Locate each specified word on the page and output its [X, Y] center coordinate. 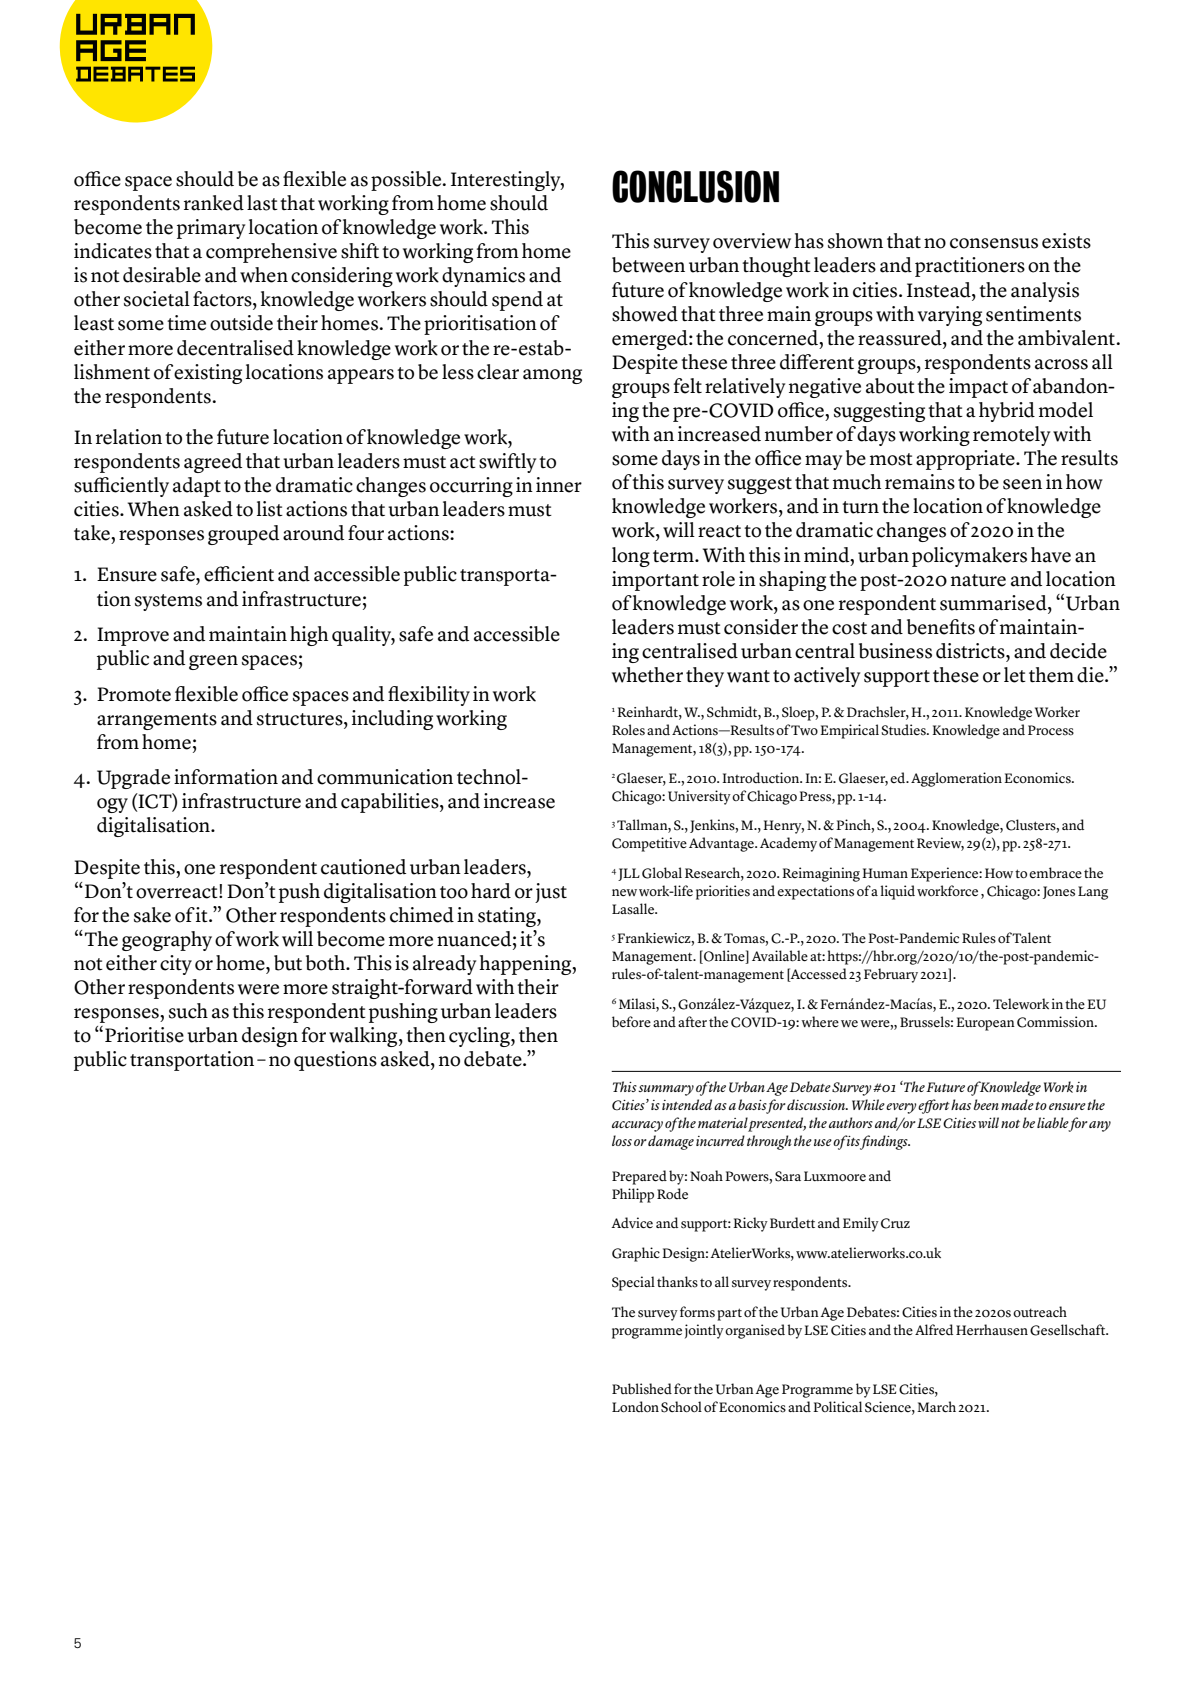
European [985, 1024]
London [635, 1406]
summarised [994, 603]
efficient [239, 574]
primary [211, 229]
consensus [994, 243]
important [655, 581]
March [936, 1407]
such [188, 1011]
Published [642, 1389]
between [648, 265]
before [631, 1022]
